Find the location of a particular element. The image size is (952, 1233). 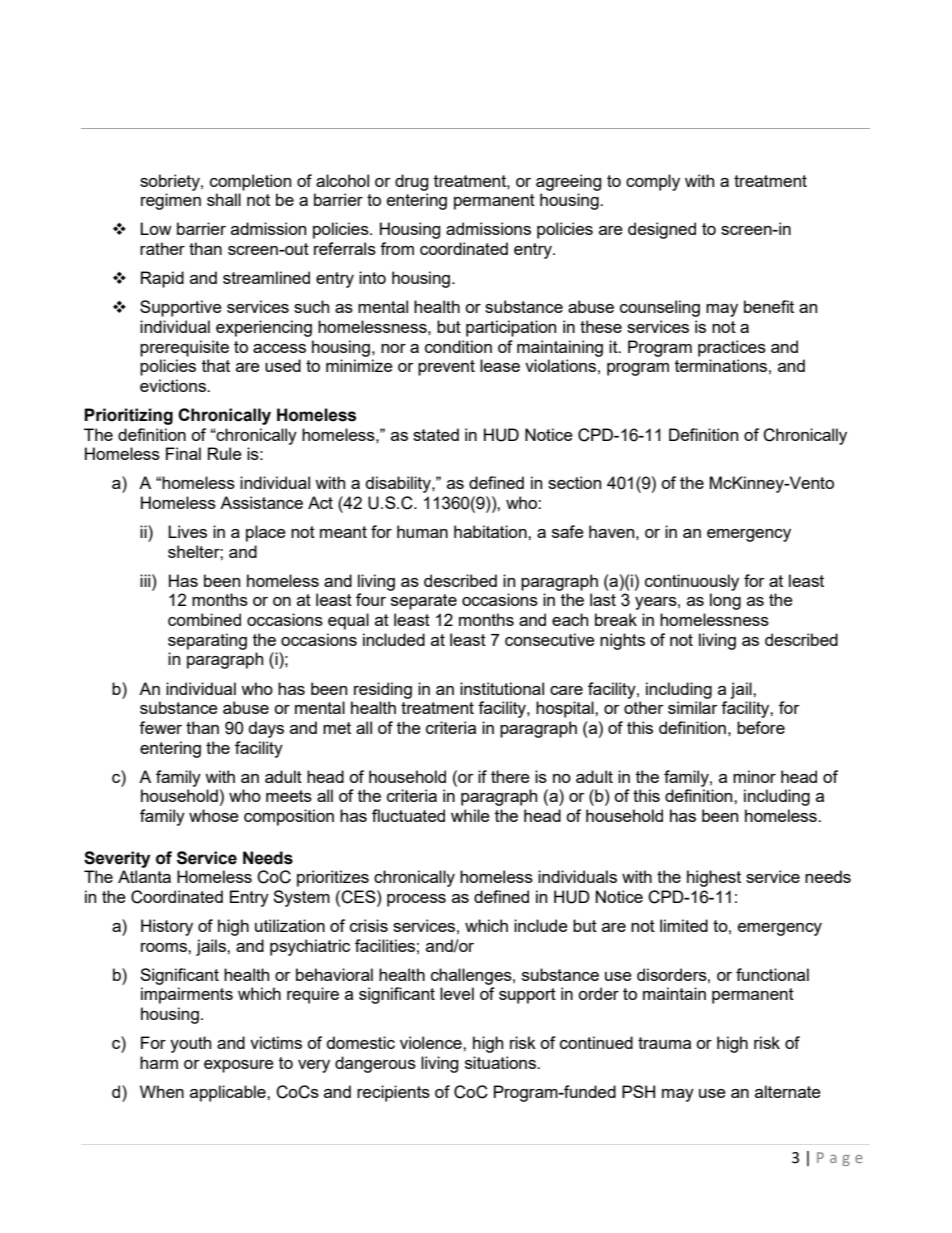

separating is located at coordinates (207, 641).
